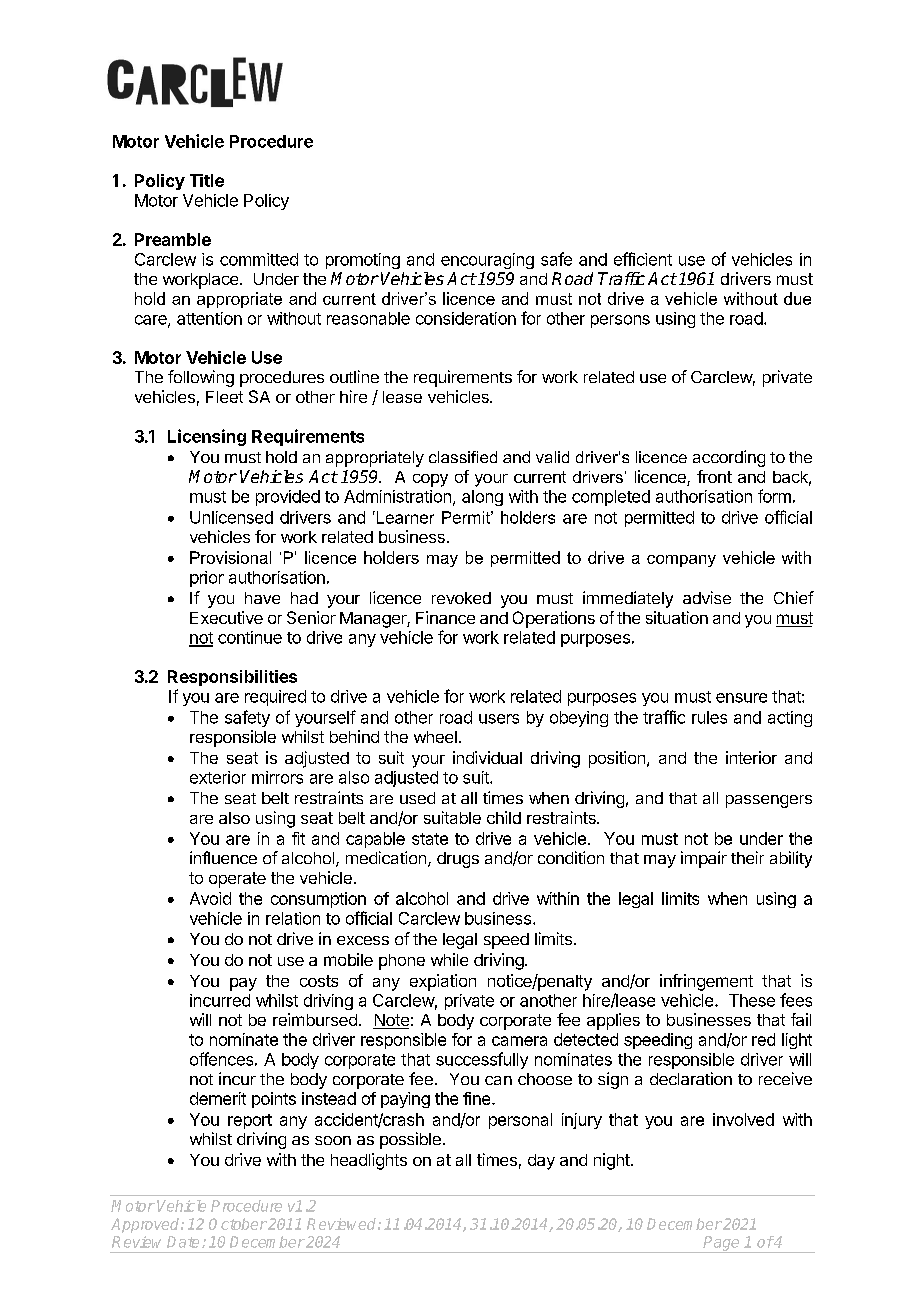 The width and height of the document is (924, 1308). I want to click on Page, so click(722, 1244).
